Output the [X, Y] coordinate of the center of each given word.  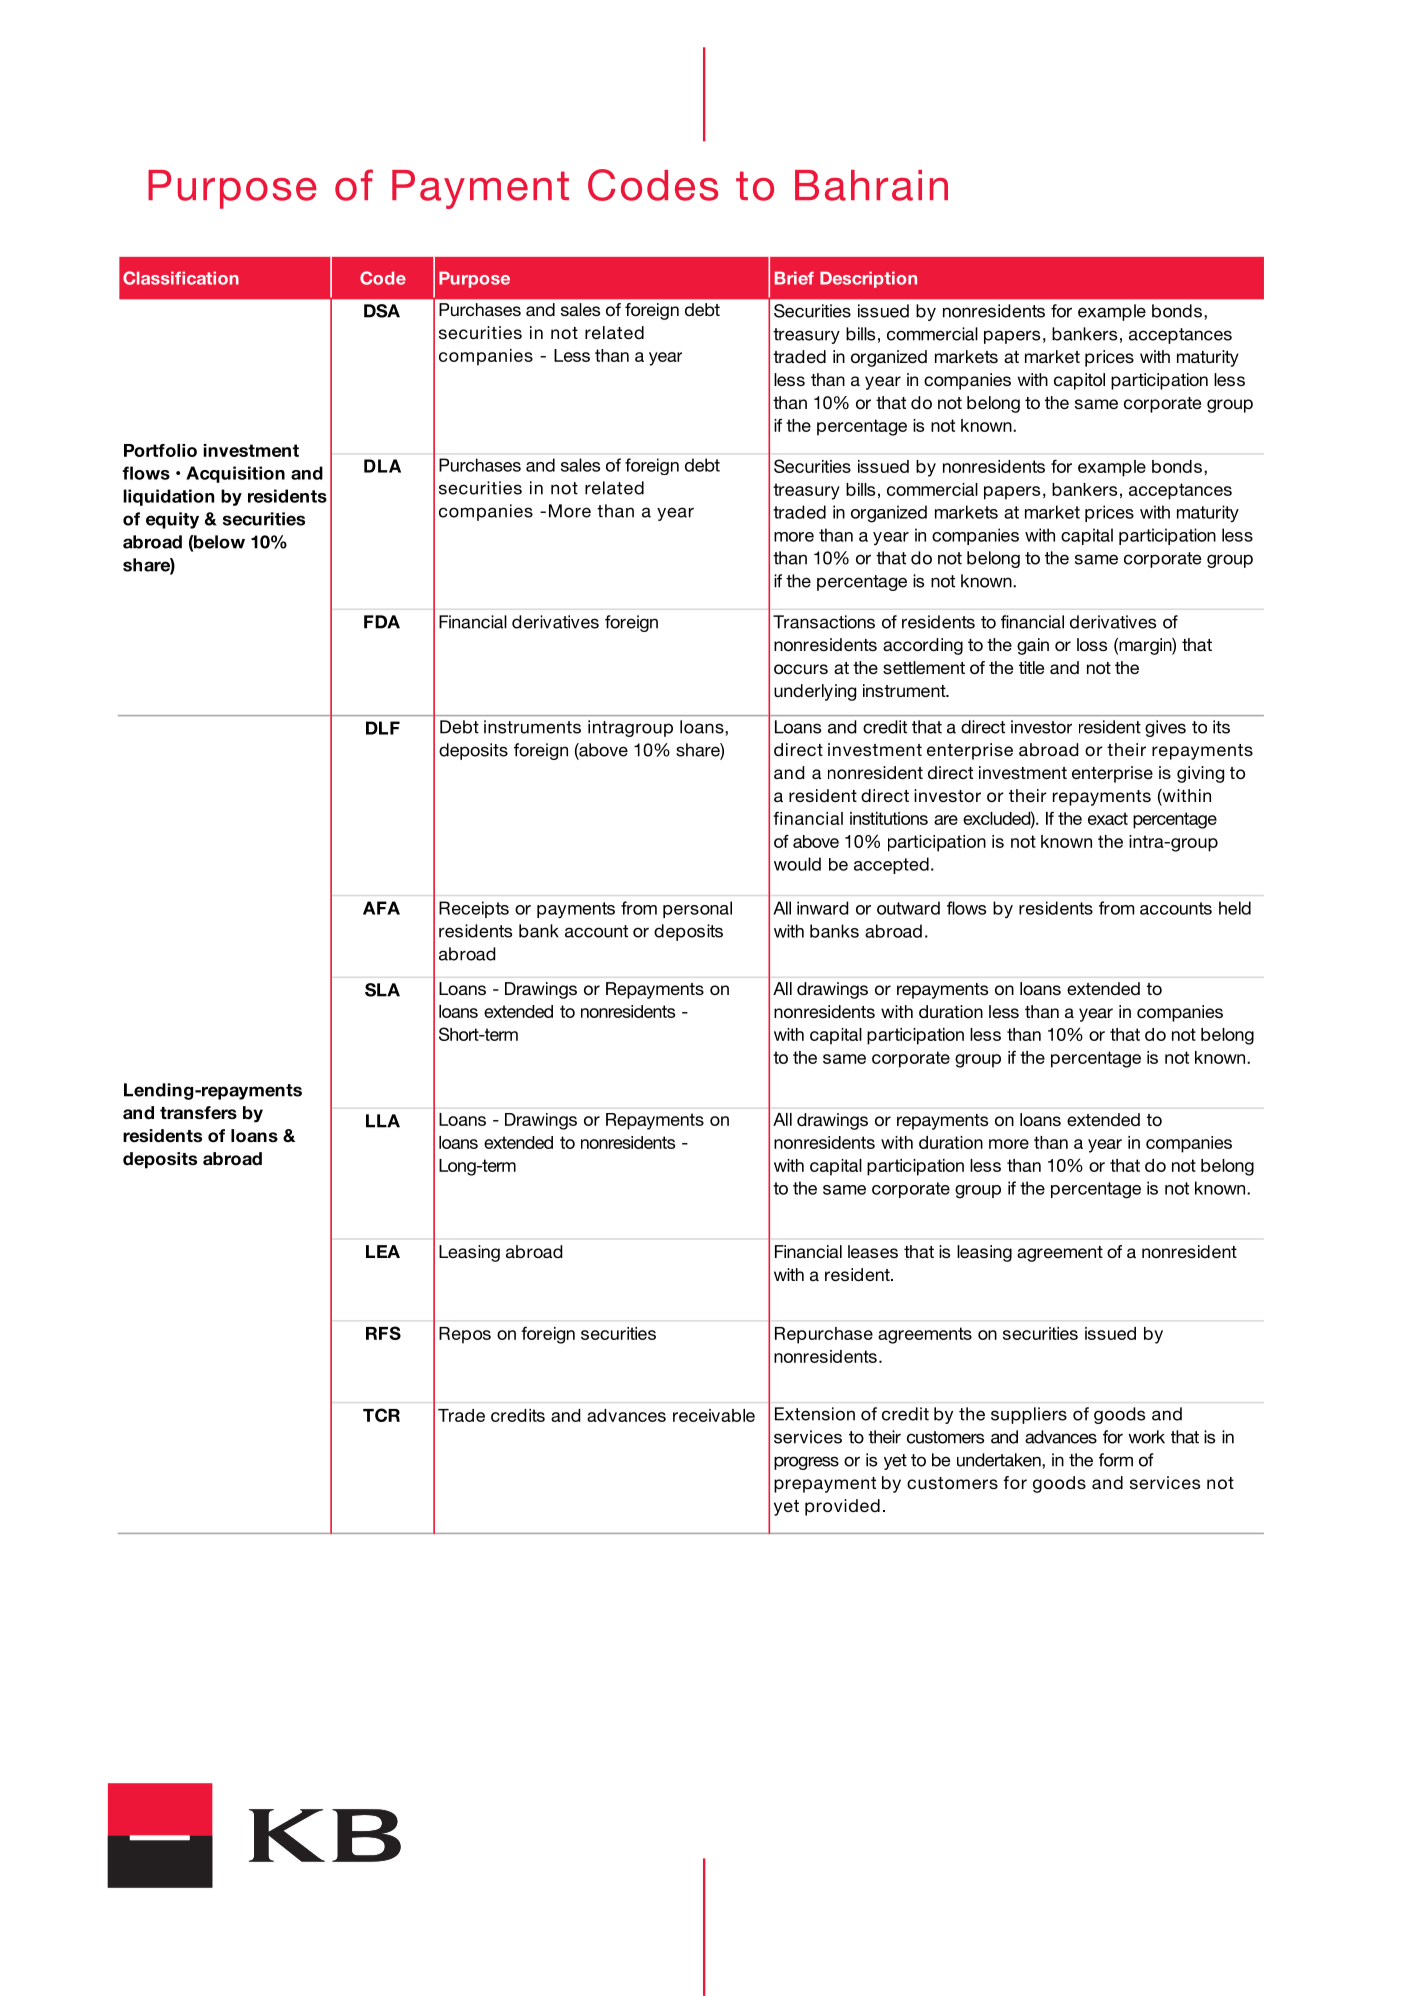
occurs [801, 669]
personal [697, 909]
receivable [714, 1415]
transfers [198, 1113]
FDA [382, 622]
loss [1092, 644]
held [1235, 908]
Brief [794, 278]
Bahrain [871, 185]
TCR [381, 1415]
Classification [181, 278]
